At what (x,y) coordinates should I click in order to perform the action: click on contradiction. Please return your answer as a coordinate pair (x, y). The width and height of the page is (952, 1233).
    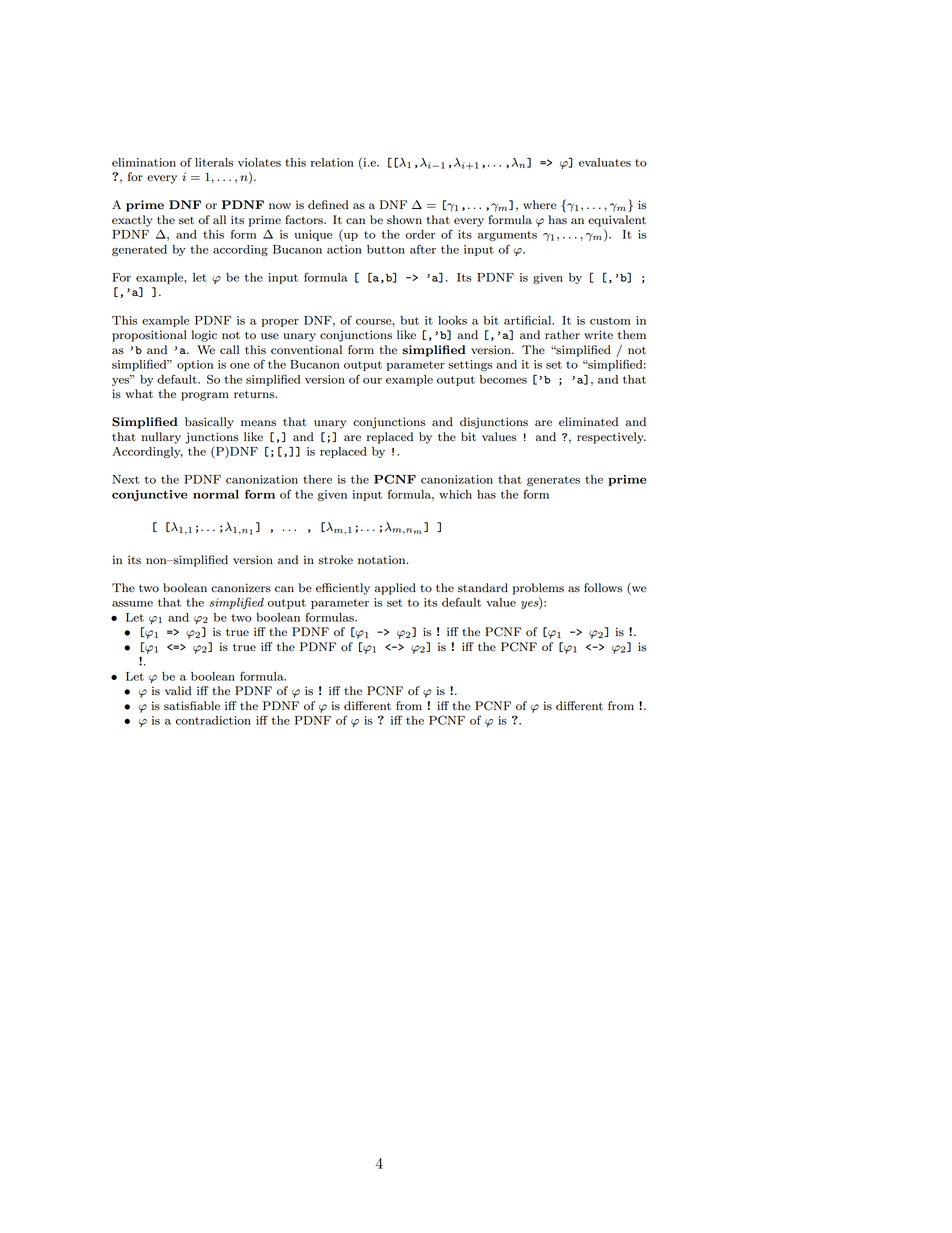
    Looking at the image, I should click on (213, 720).
